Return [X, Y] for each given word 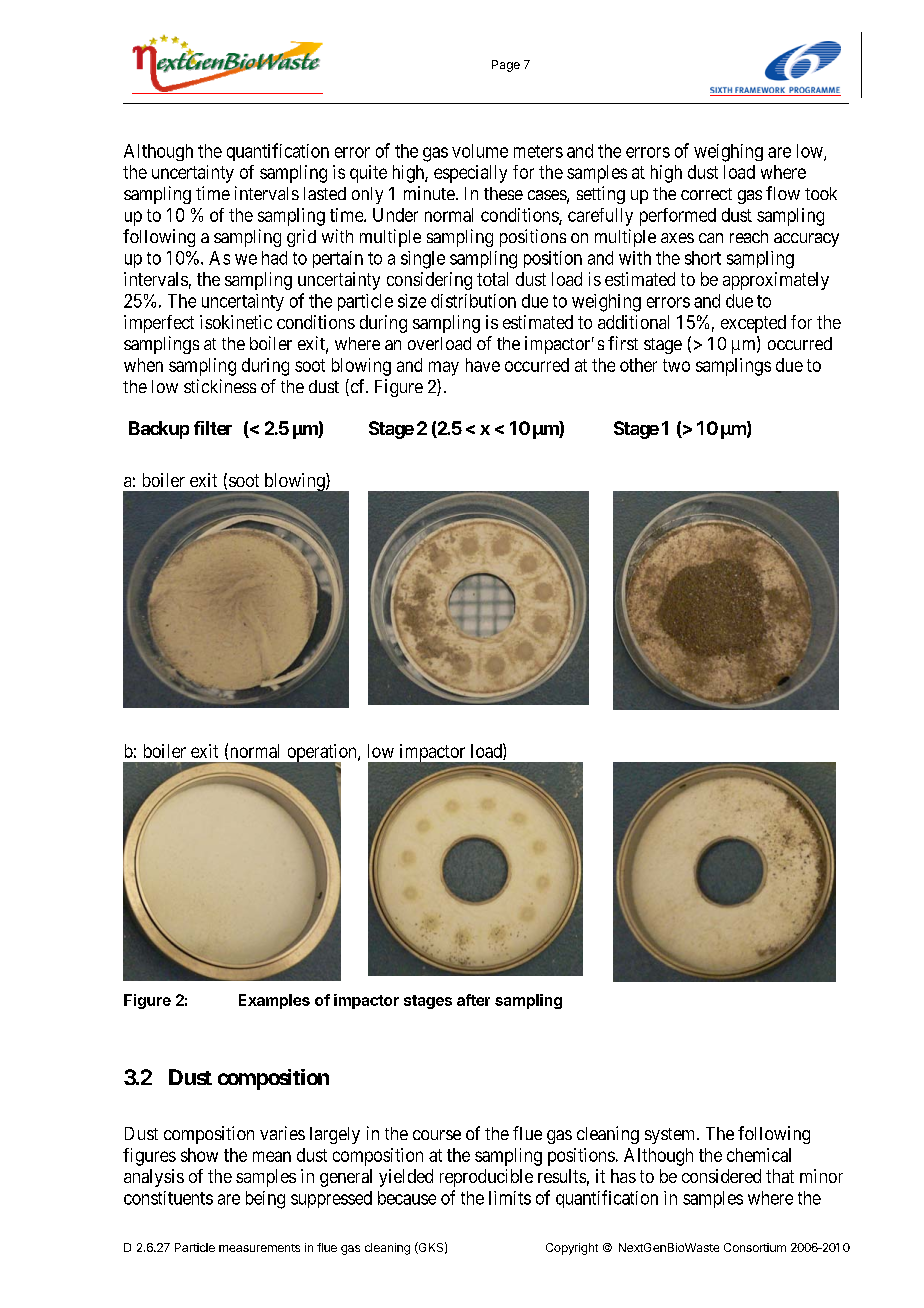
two [676, 365]
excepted [753, 324]
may [444, 368]
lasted [325, 193]
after [473, 1000]
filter [213, 428]
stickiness [220, 386]
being [265, 1200]
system [671, 1136]
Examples [274, 1001]
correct [706, 194]
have [483, 365]
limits [510, 1198]
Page [506, 66]
